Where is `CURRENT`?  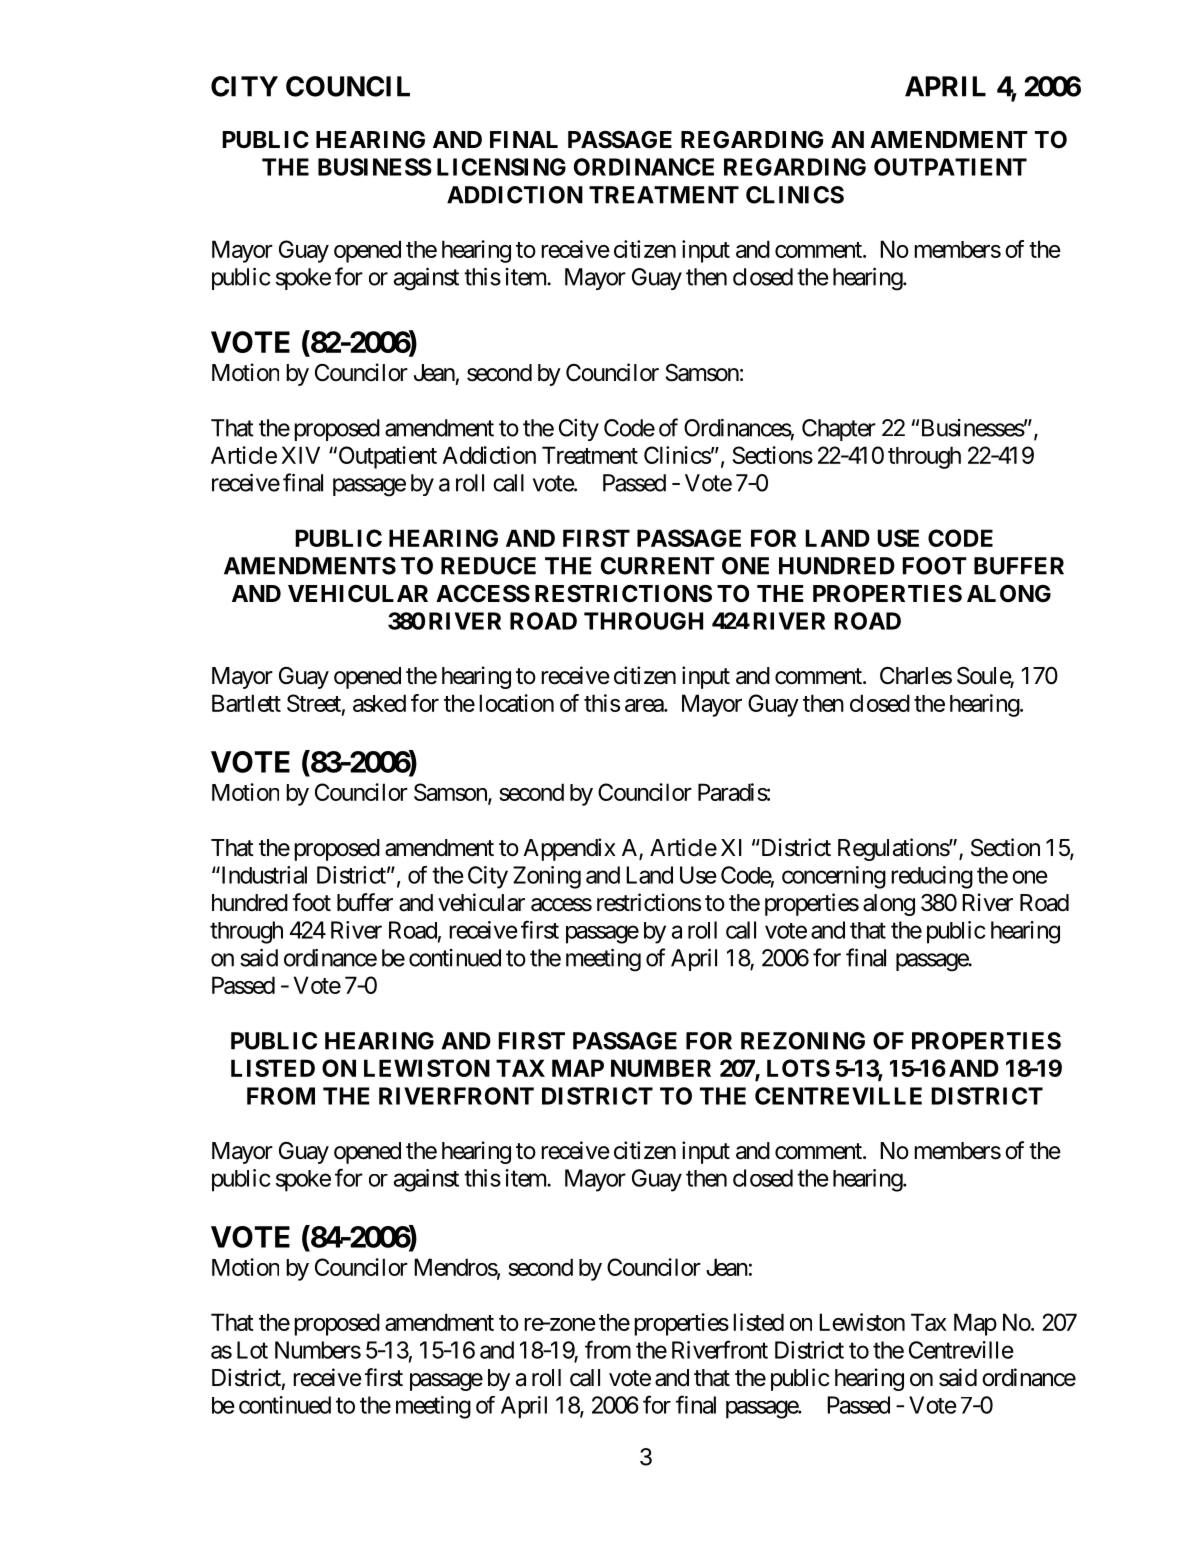
CURRENT is located at coordinates (658, 566).
